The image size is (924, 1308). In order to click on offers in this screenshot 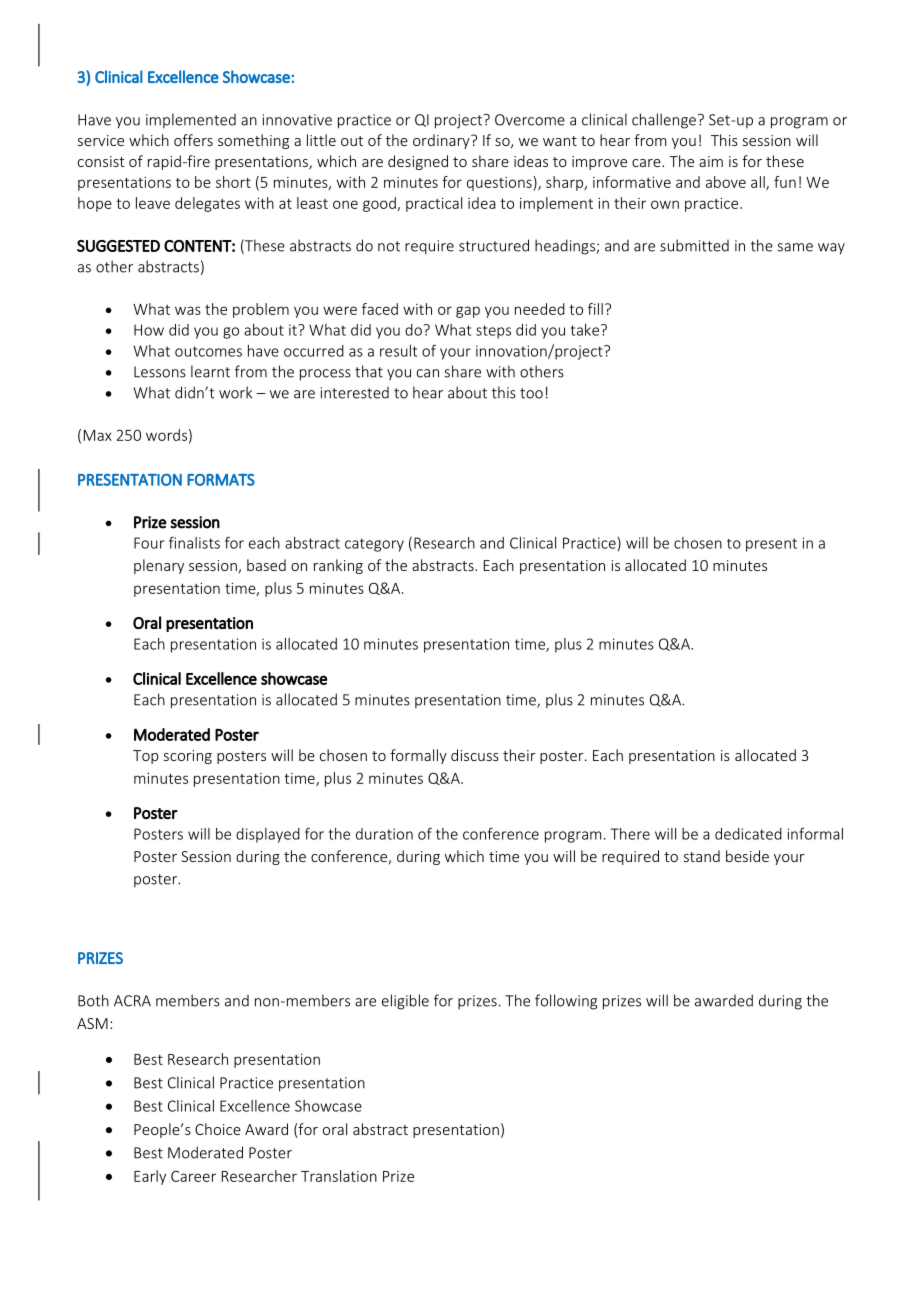, I will do `click(193, 140)`.
